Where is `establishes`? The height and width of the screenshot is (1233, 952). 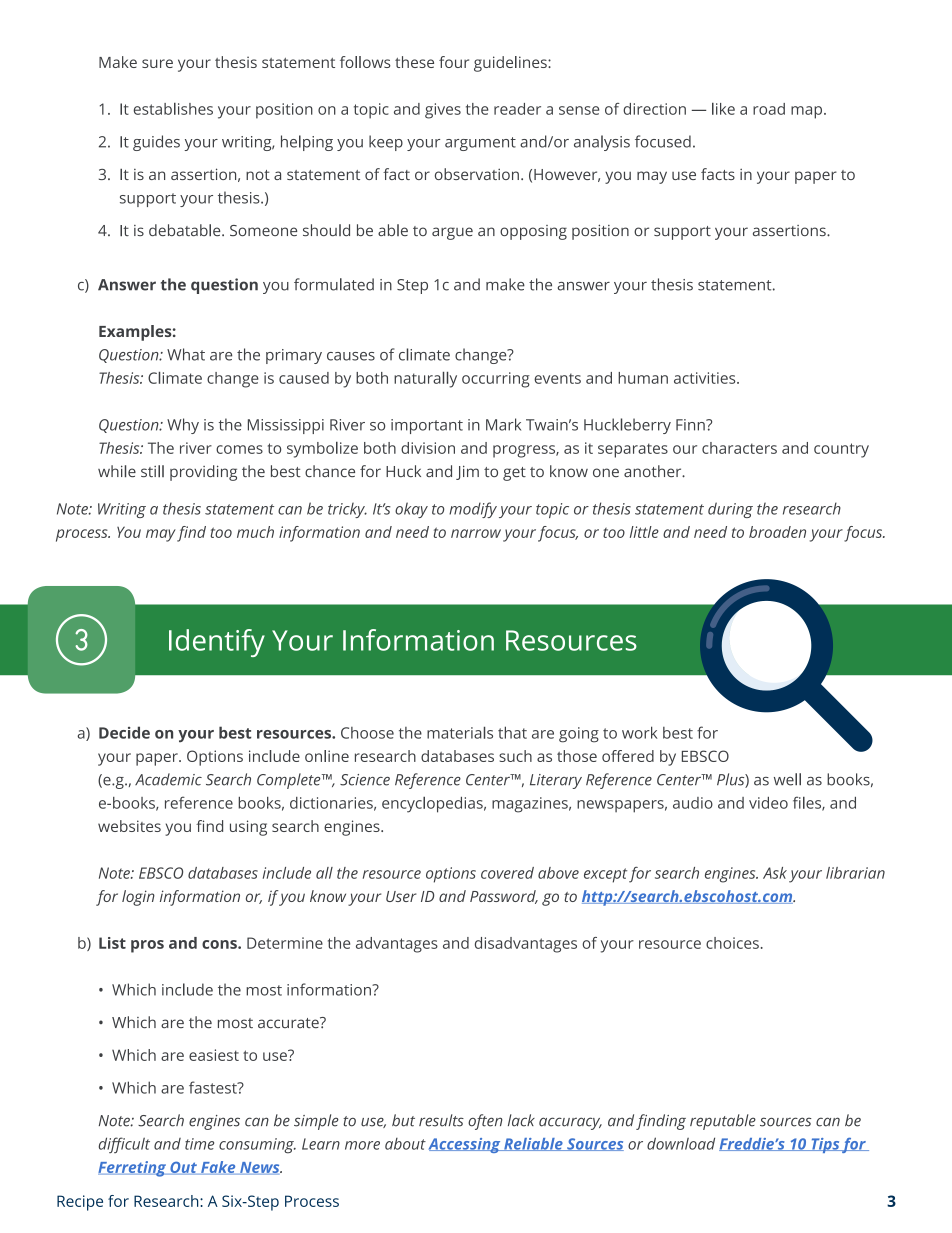
establishes is located at coordinates (173, 109).
